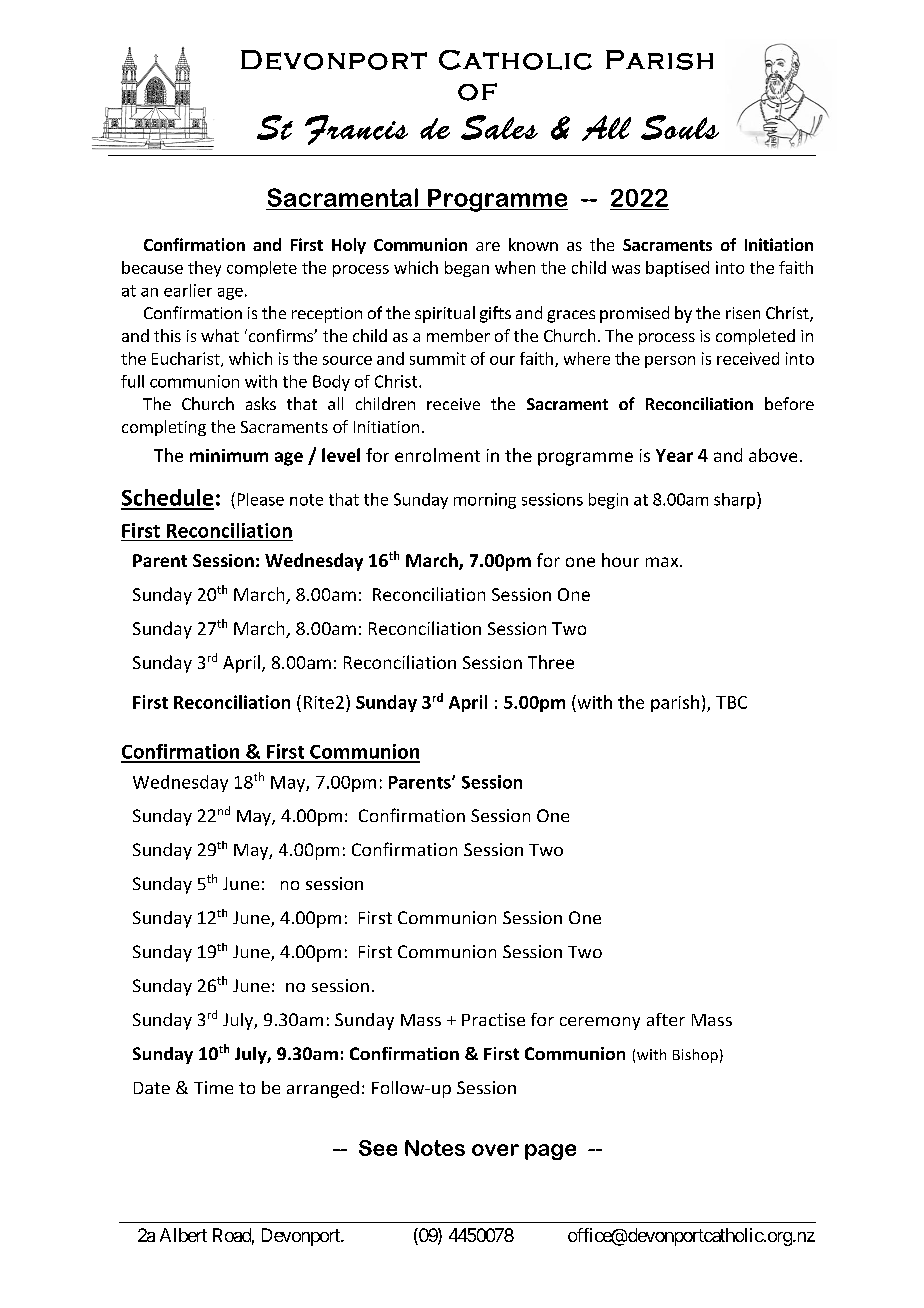 This screenshot has height=1308, width=924. What do you see at coordinates (495, 1150) in the screenshot?
I see `over` at bounding box center [495, 1150].
